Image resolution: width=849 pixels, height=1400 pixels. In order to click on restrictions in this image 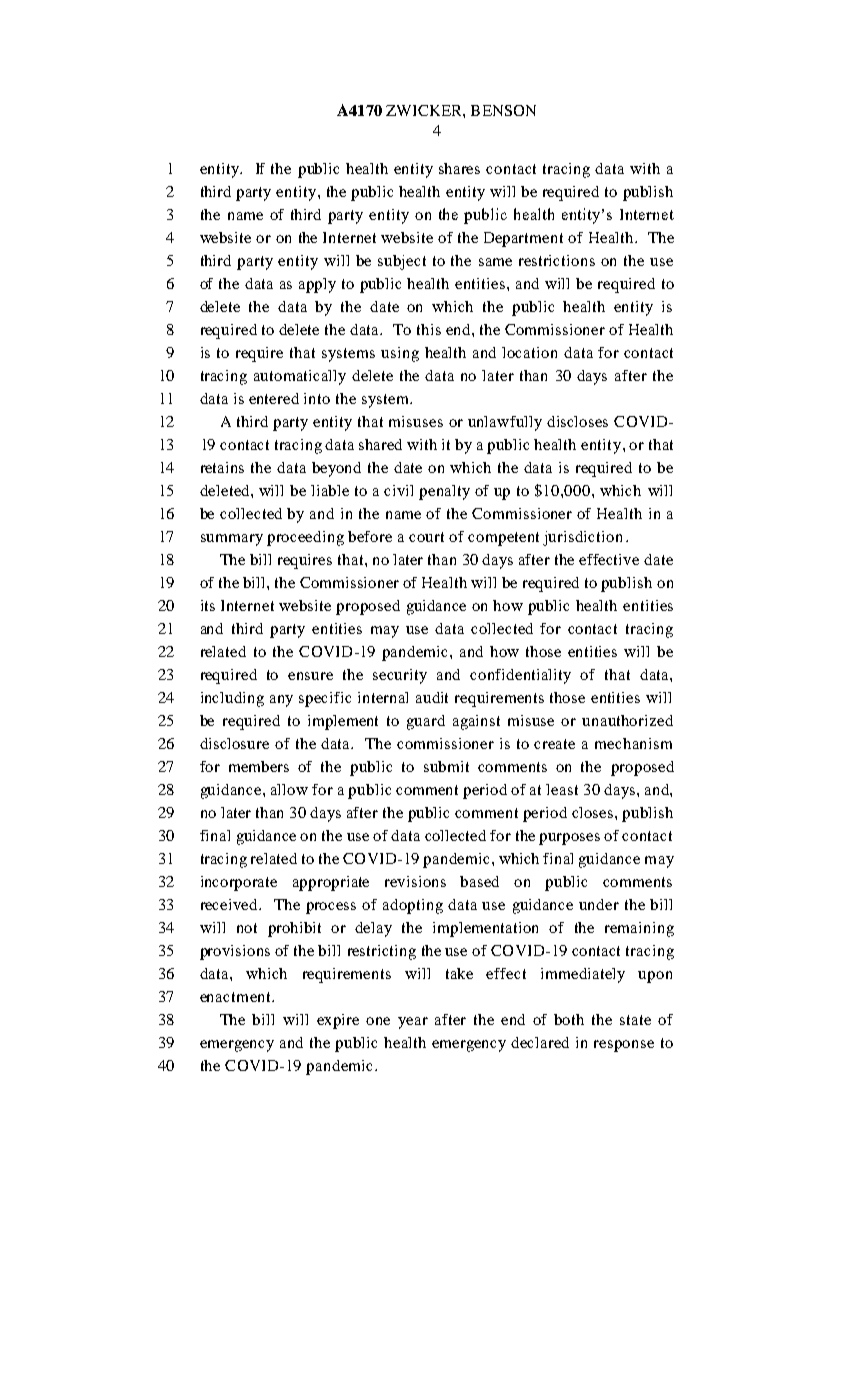, I will do `click(557, 260)`.
